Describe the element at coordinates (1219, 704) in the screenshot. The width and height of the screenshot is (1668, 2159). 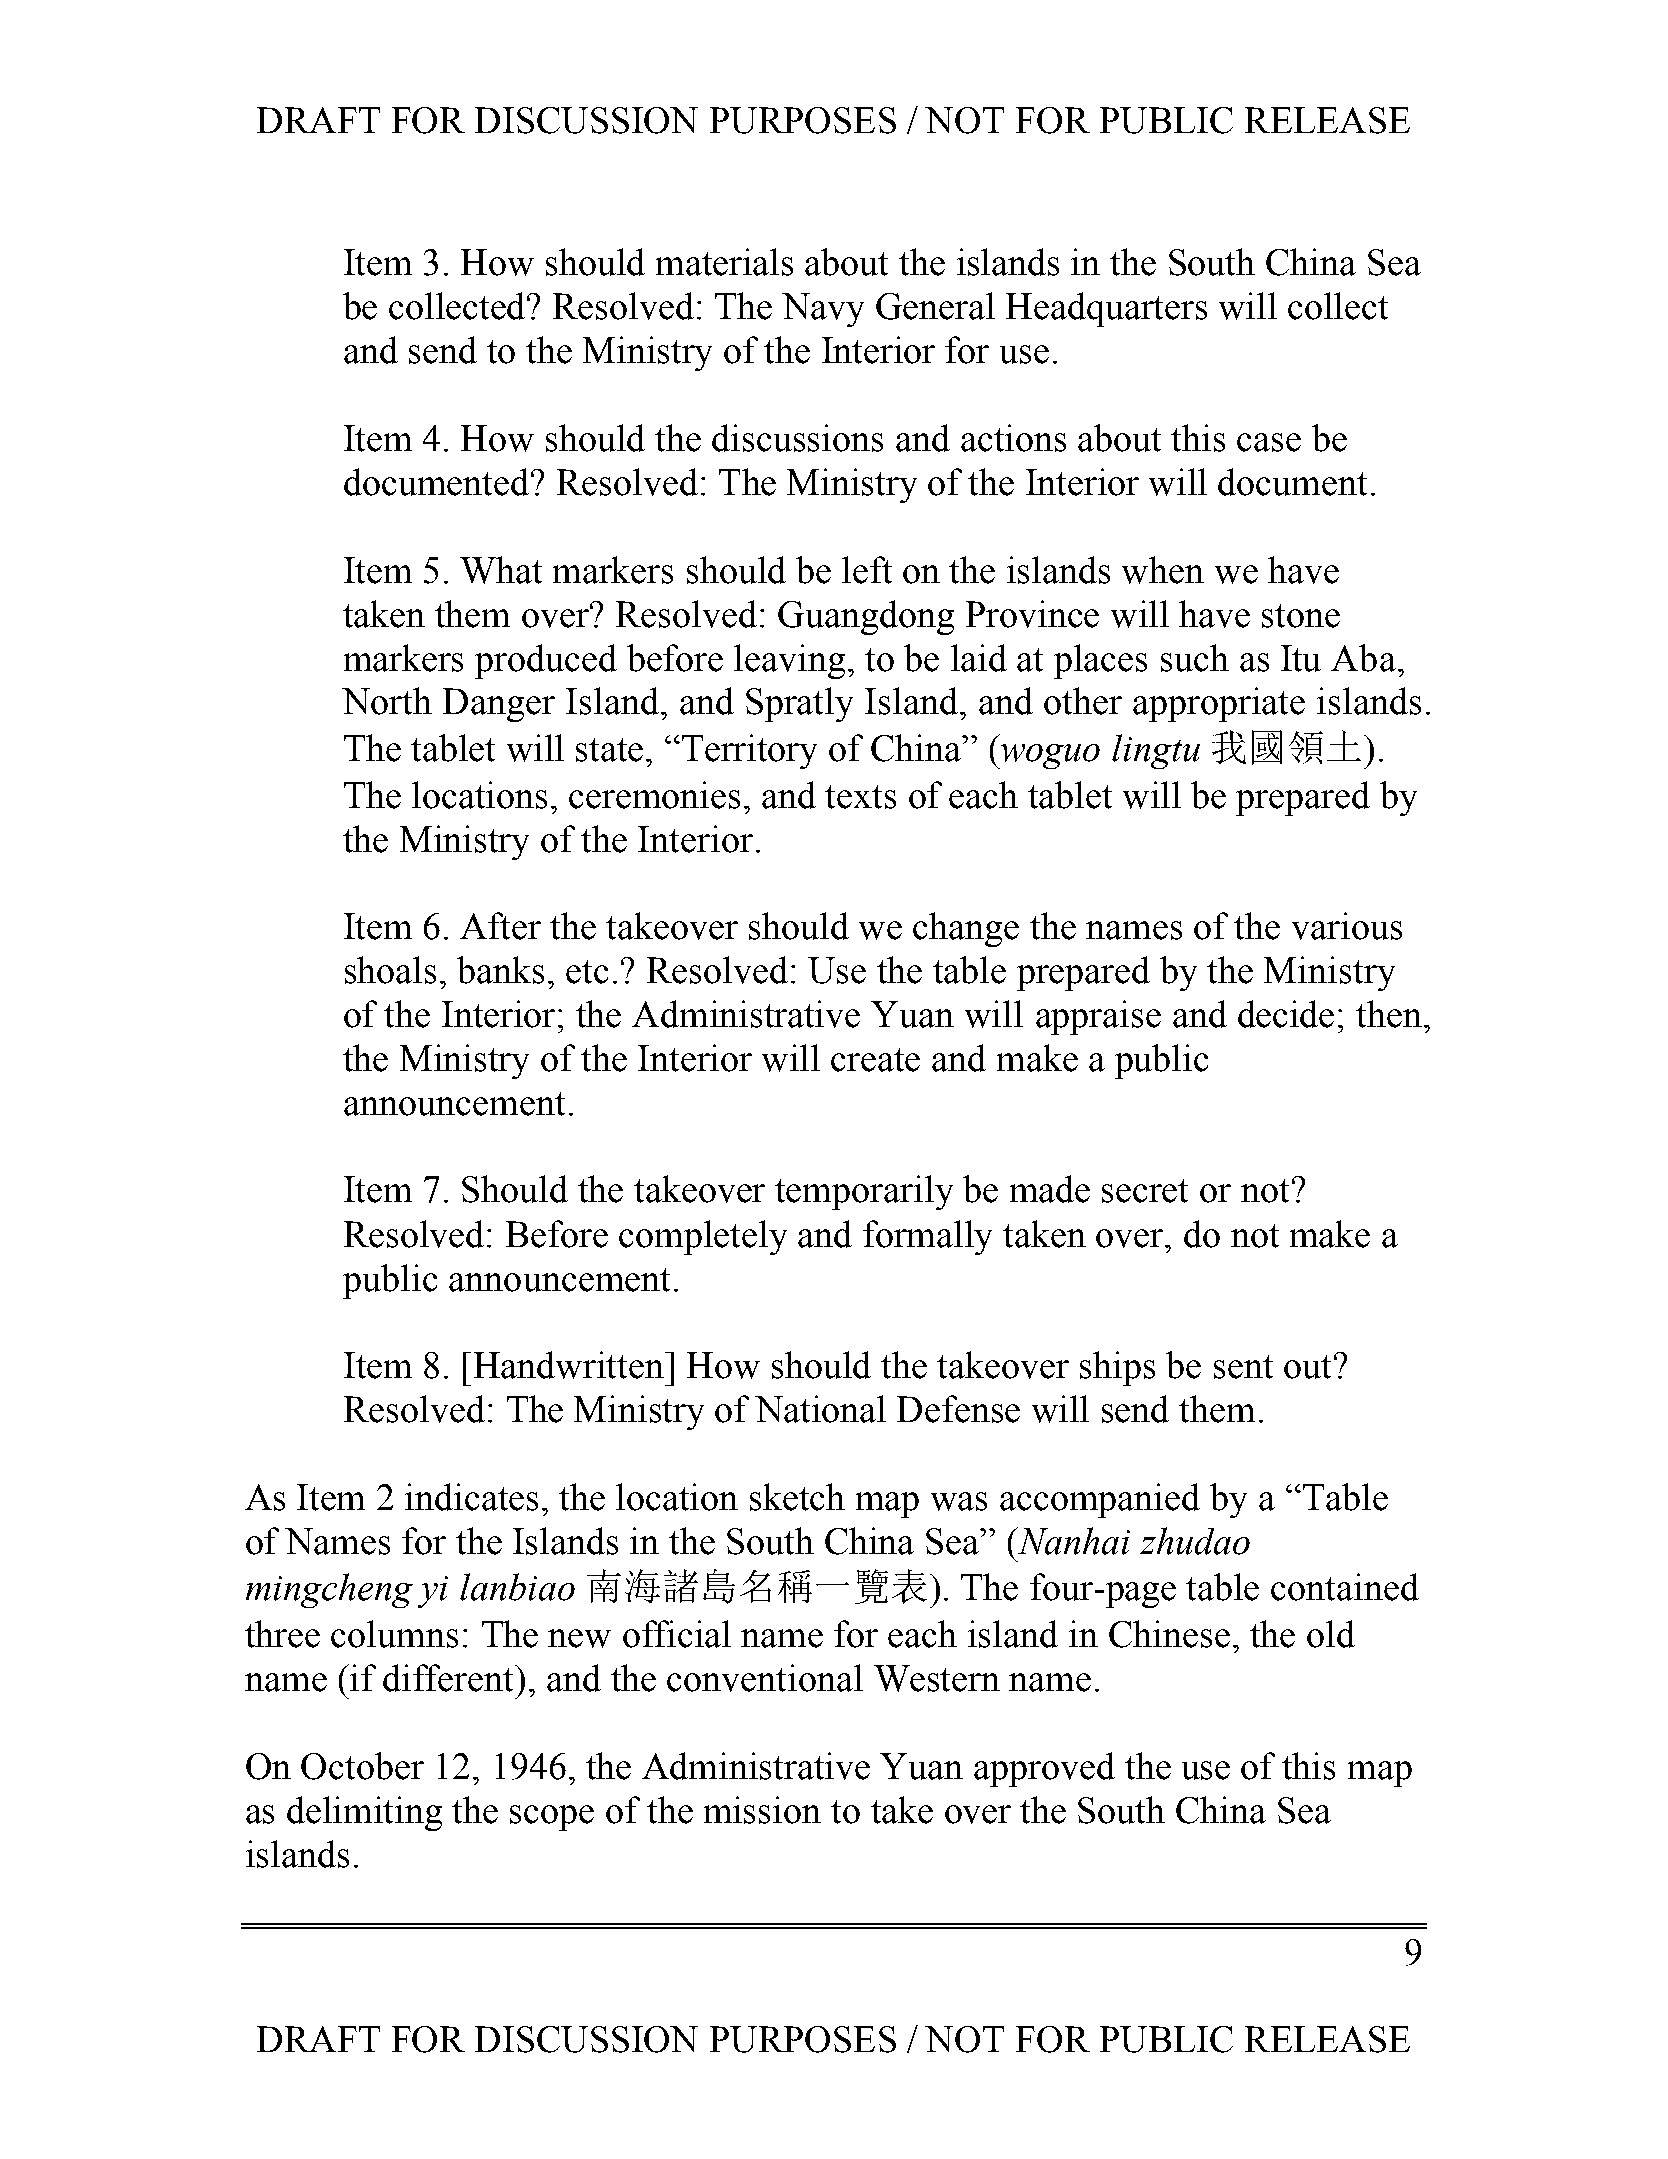
I see `appropriate` at that location.
